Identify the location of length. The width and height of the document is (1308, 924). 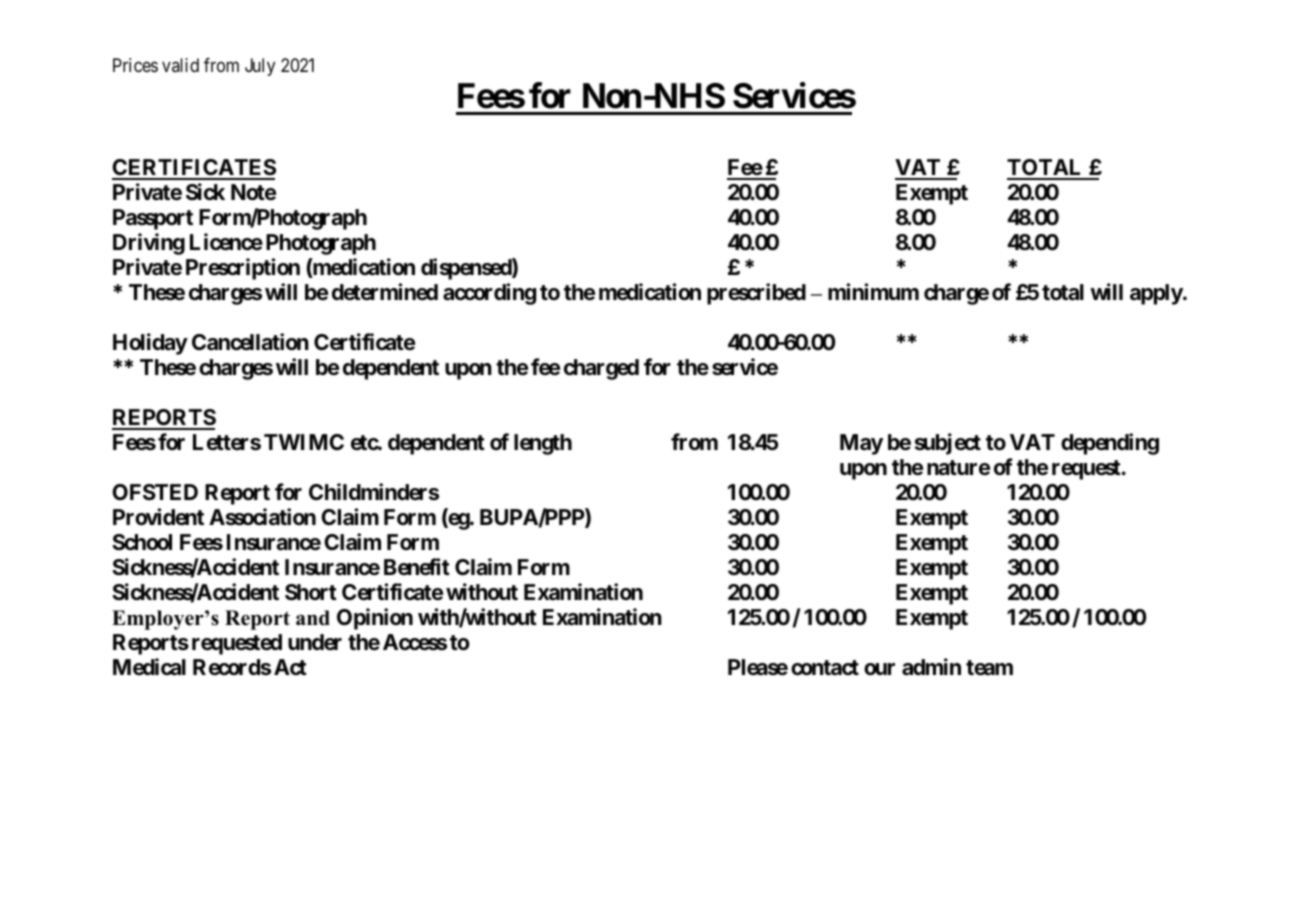
(543, 444).
